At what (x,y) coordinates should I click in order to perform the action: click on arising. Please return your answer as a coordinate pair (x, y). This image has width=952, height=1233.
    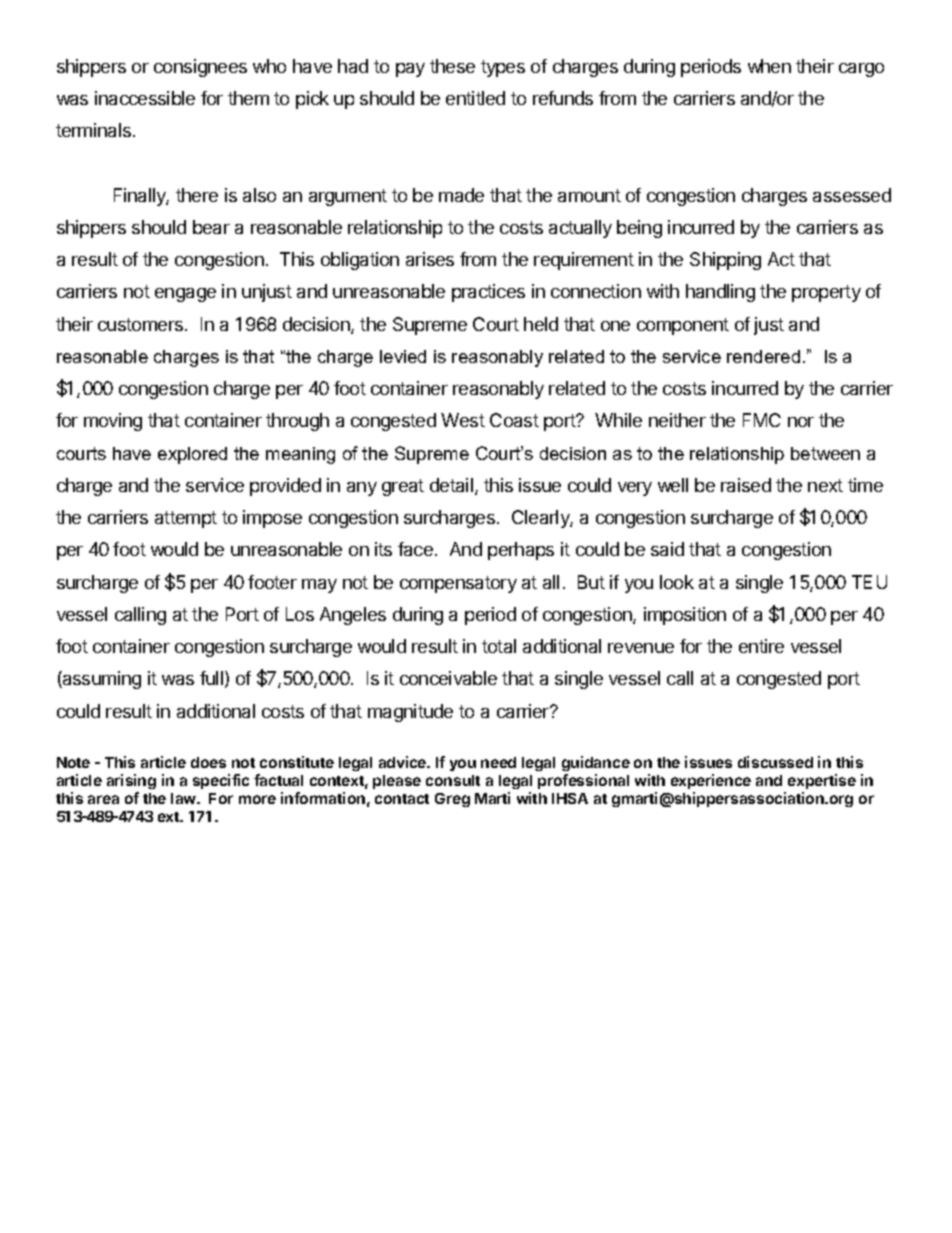
    Looking at the image, I should click on (131, 781).
